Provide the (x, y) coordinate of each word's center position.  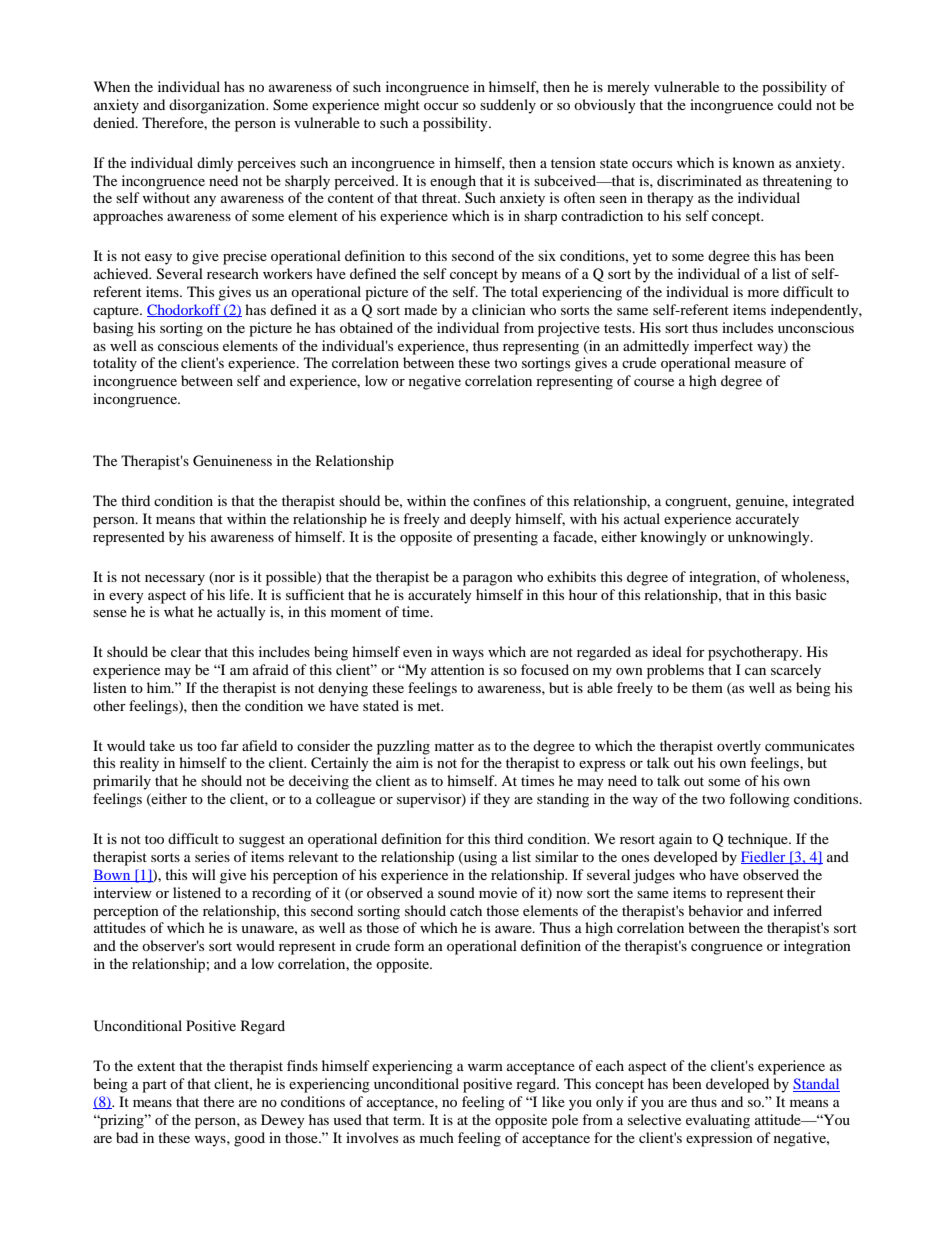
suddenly (508, 106)
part (154, 1086)
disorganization (218, 106)
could (795, 104)
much (437, 1137)
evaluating (718, 1121)
